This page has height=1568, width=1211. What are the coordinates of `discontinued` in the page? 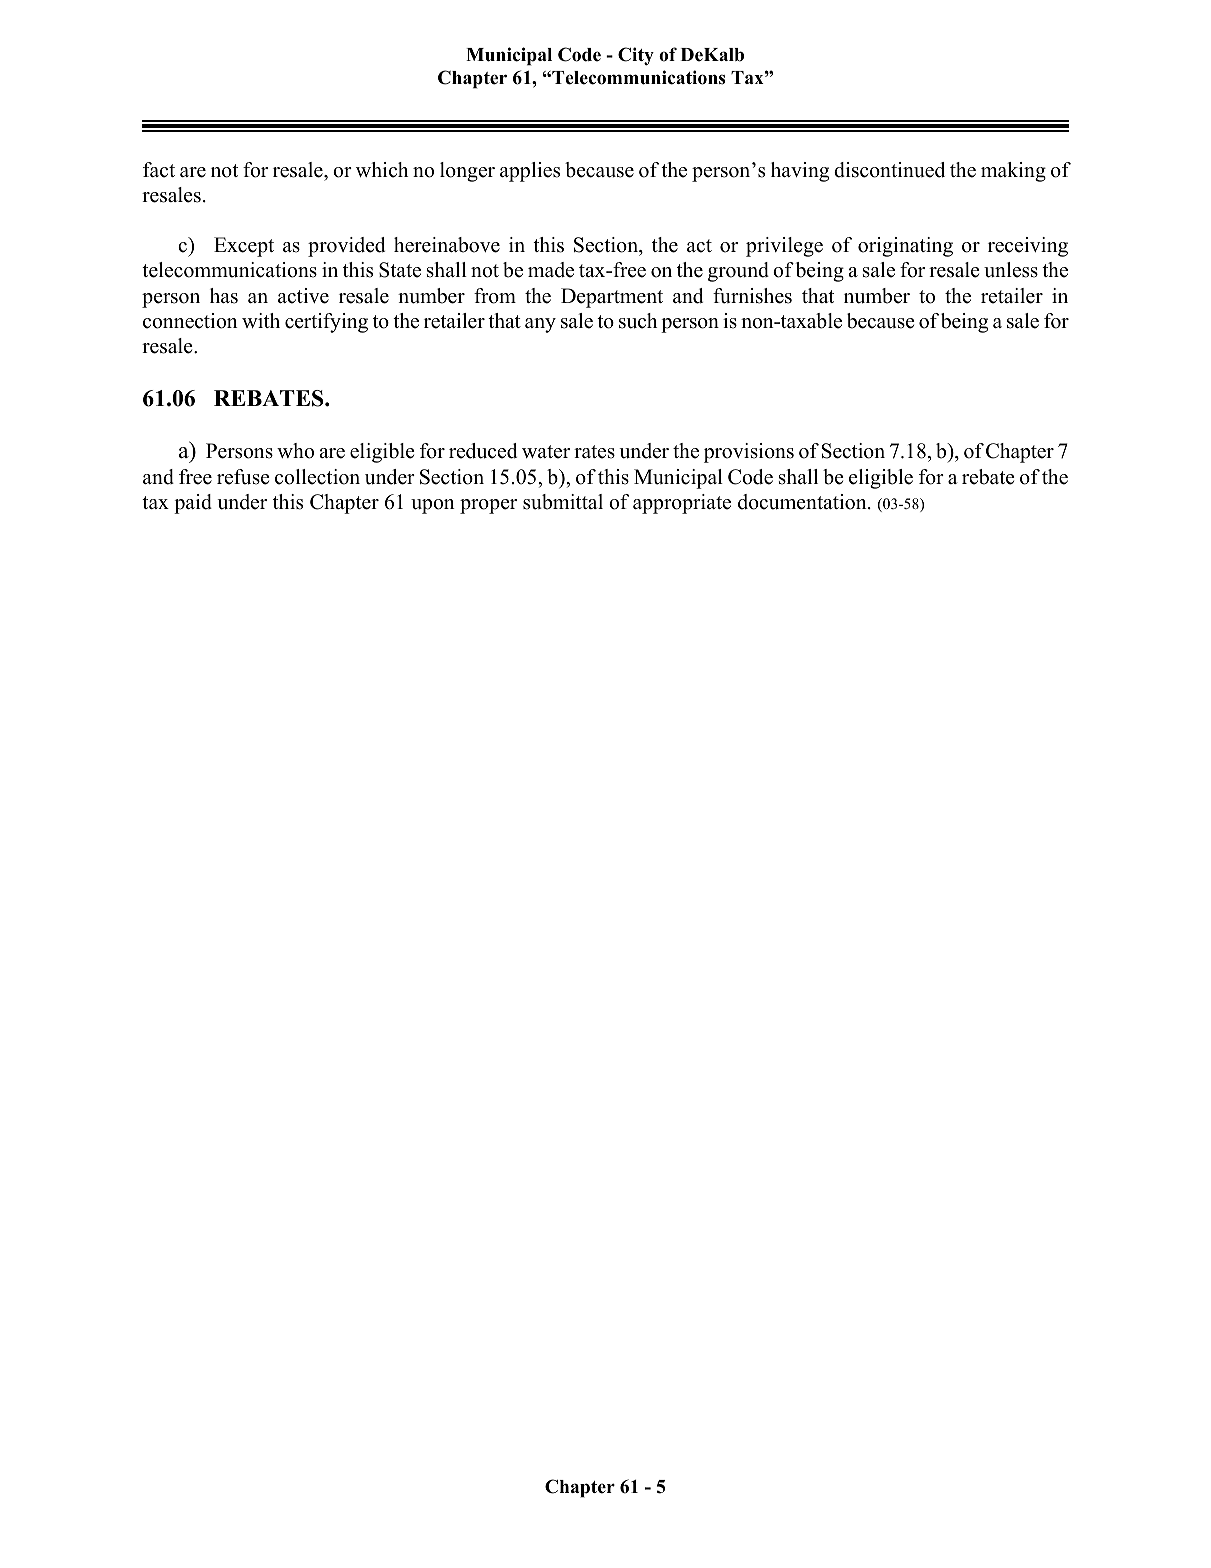 It's located at (889, 170).
